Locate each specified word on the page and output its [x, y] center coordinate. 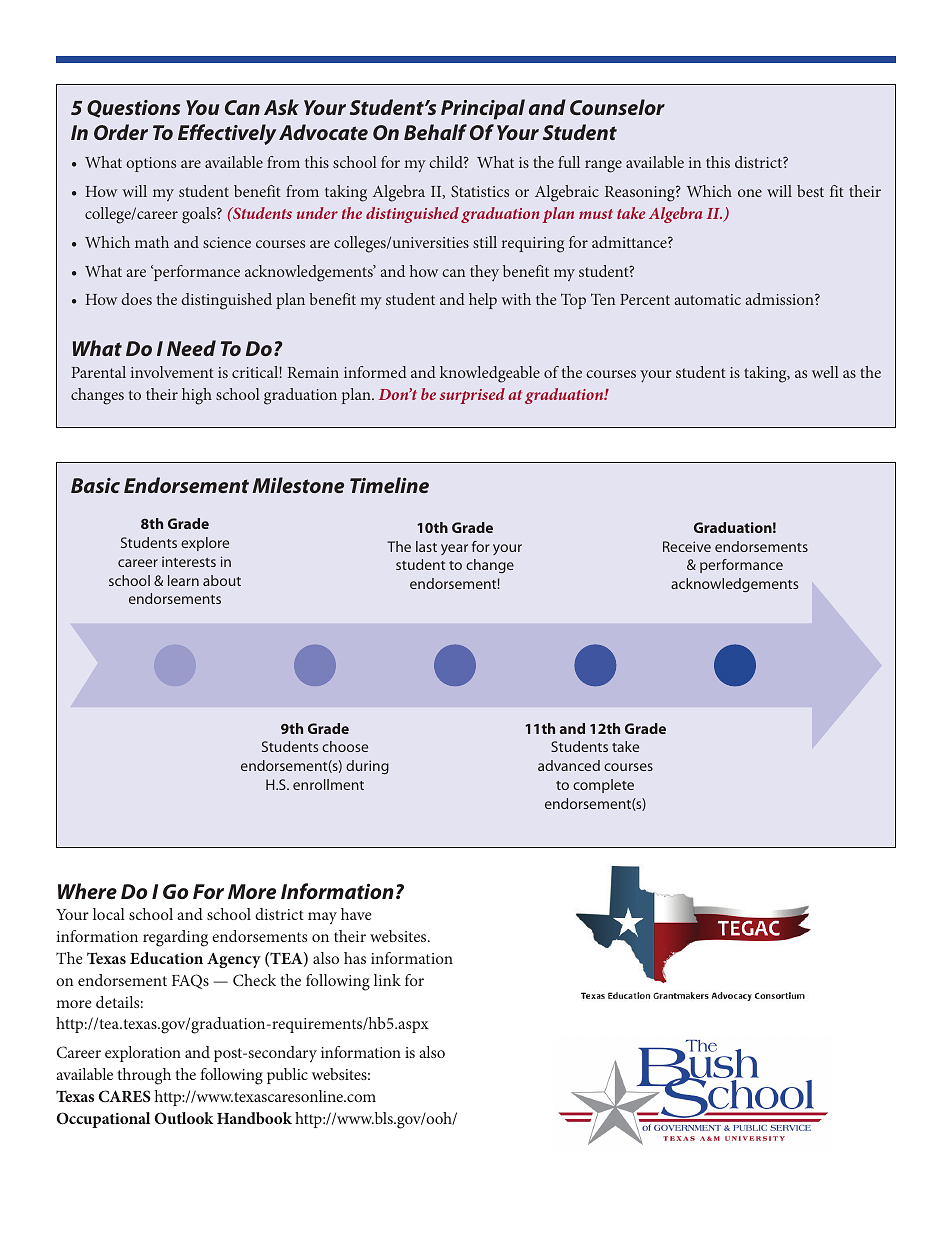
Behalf [435, 132]
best [810, 191]
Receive [687, 546]
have [356, 914]
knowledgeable [490, 374]
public [287, 1076]
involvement [172, 372]
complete [603, 786]
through [144, 1076]
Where [87, 891]
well [825, 372]
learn [183, 580]
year [454, 549]
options [151, 164]
